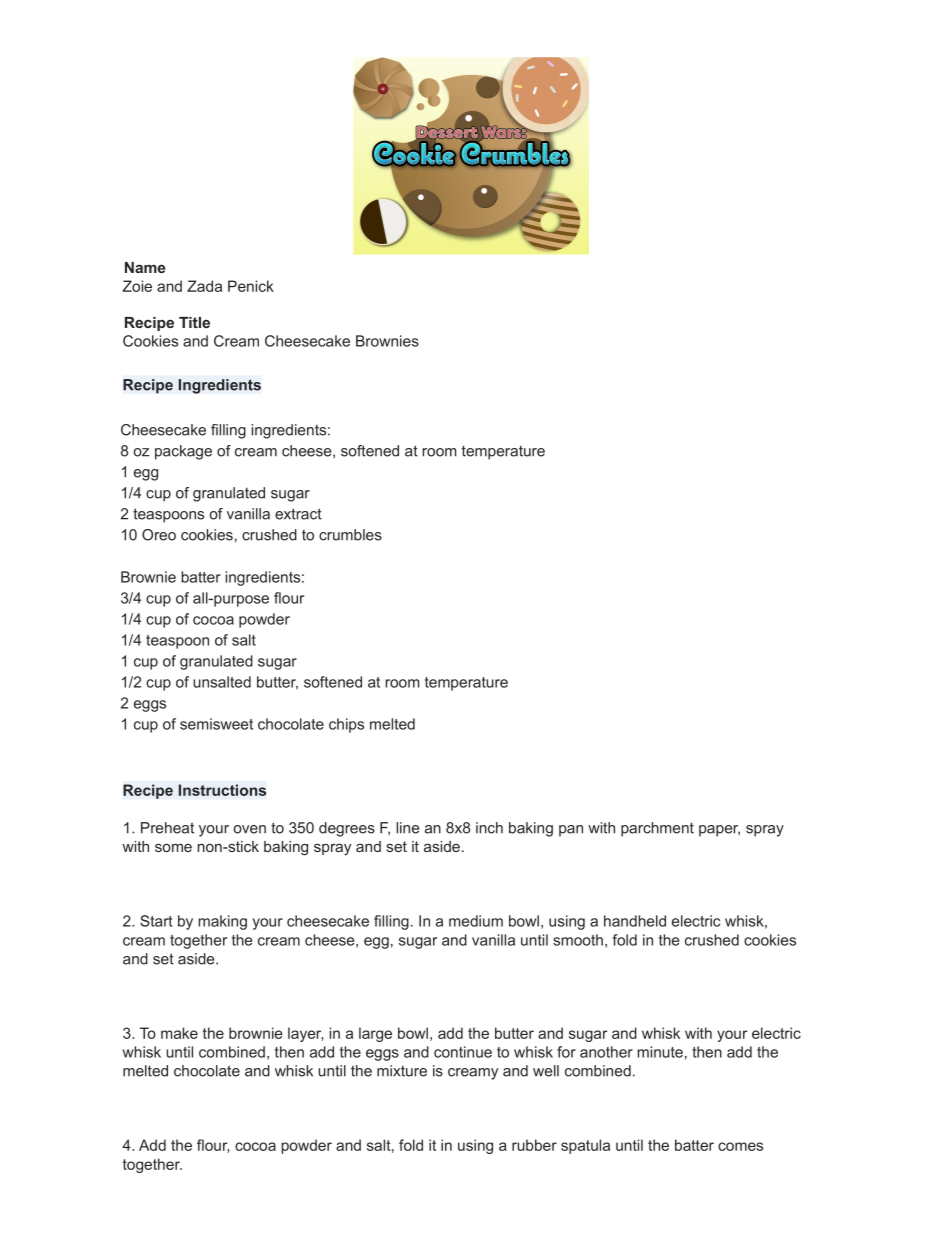  What do you see at coordinates (350, 535) in the page?
I see `crumbles` at bounding box center [350, 535].
